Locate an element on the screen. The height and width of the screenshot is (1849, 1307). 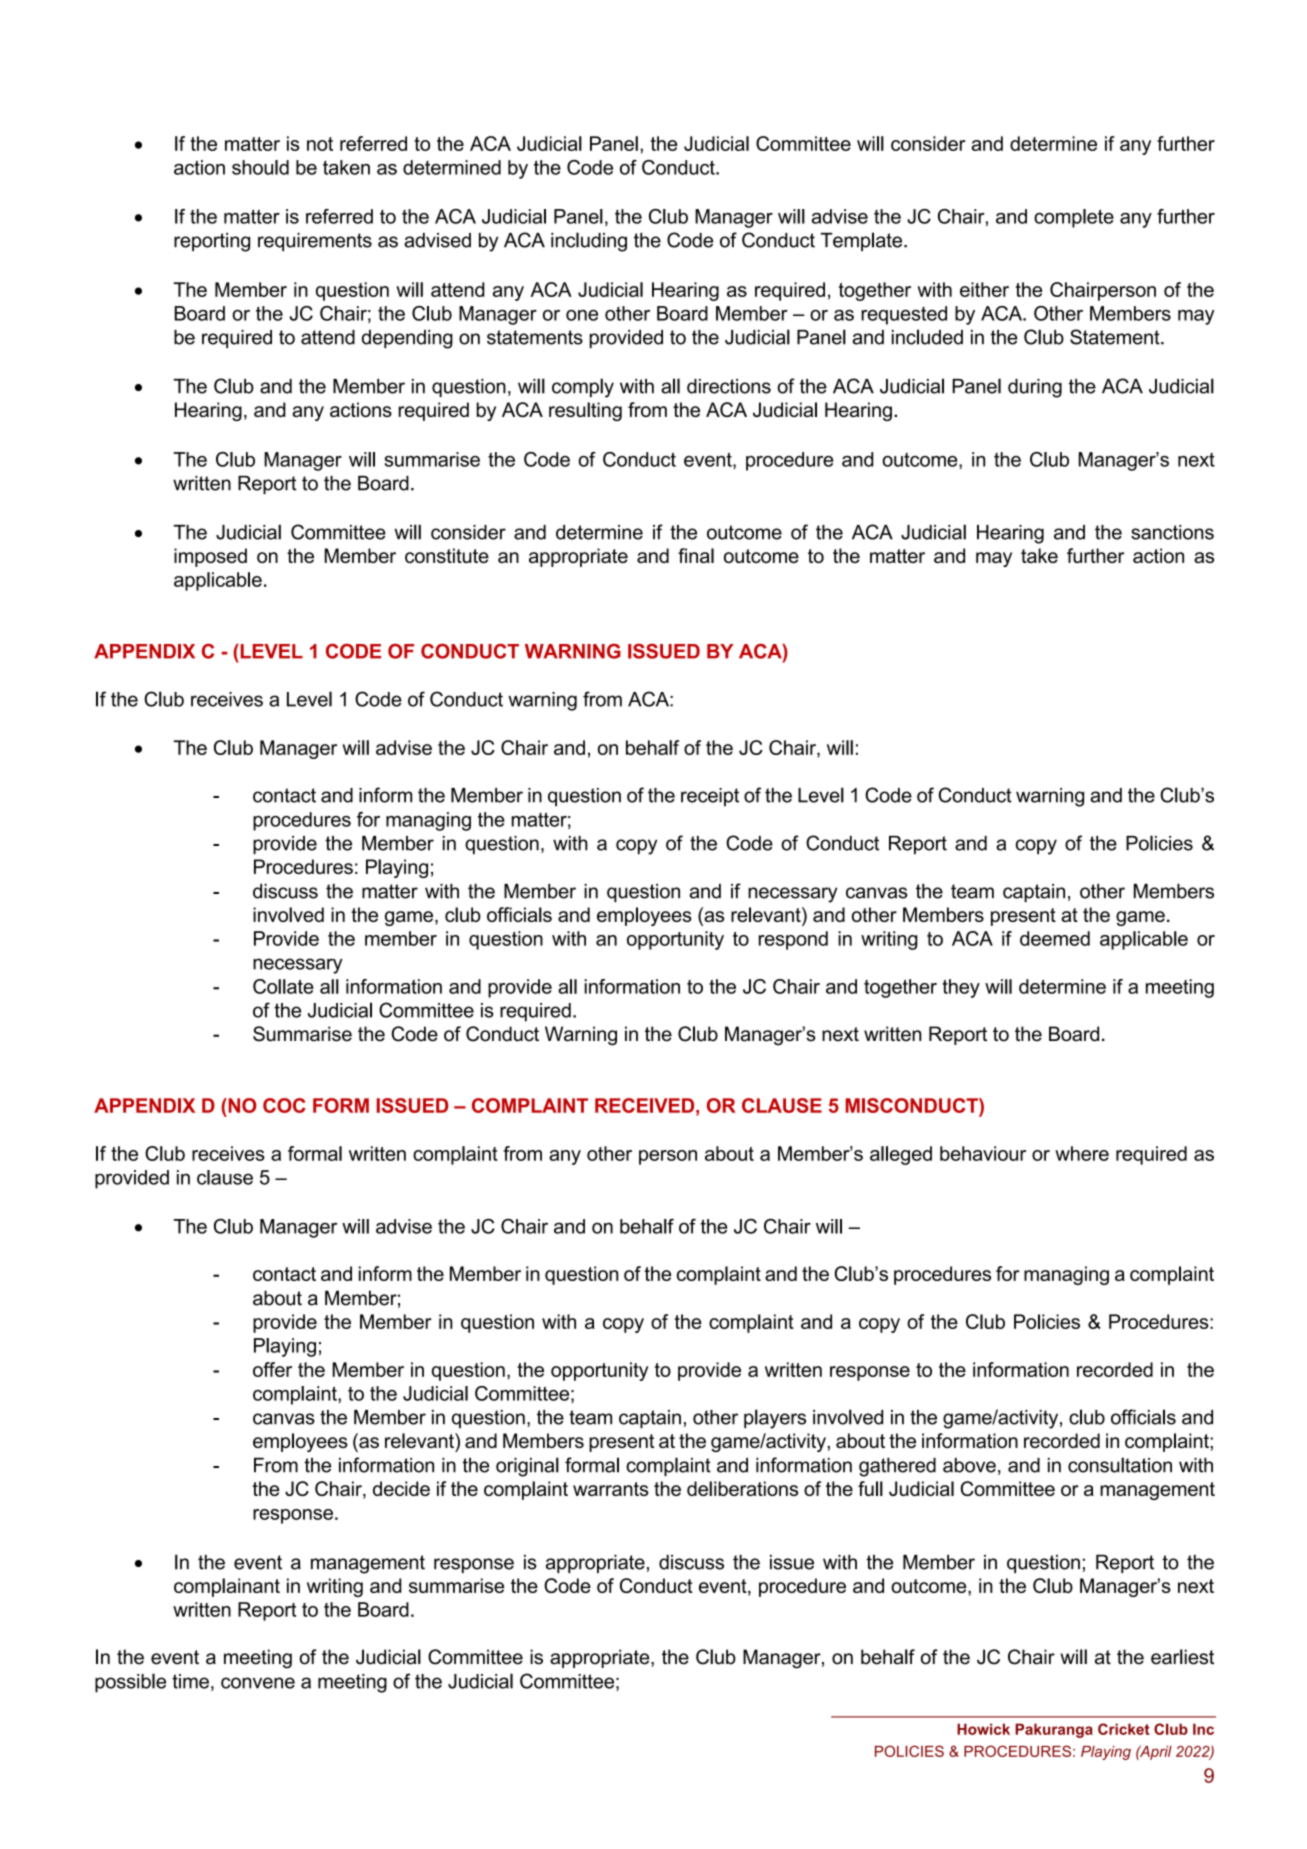
warrants is located at coordinates (611, 1489).
